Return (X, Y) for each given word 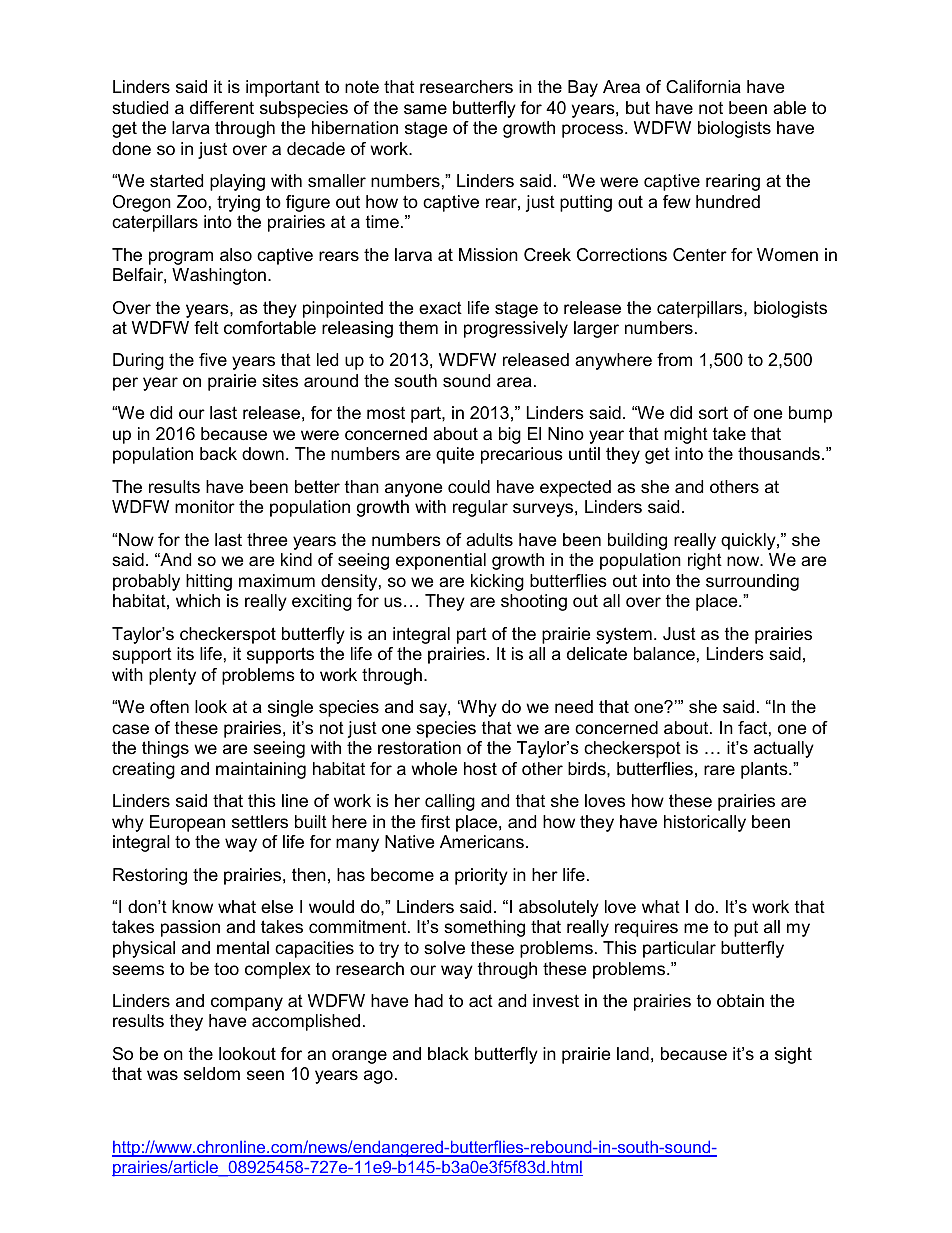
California (703, 87)
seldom (212, 1073)
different (222, 108)
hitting (209, 582)
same (425, 109)
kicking (497, 582)
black (448, 1053)
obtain (740, 1001)
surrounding (752, 582)
